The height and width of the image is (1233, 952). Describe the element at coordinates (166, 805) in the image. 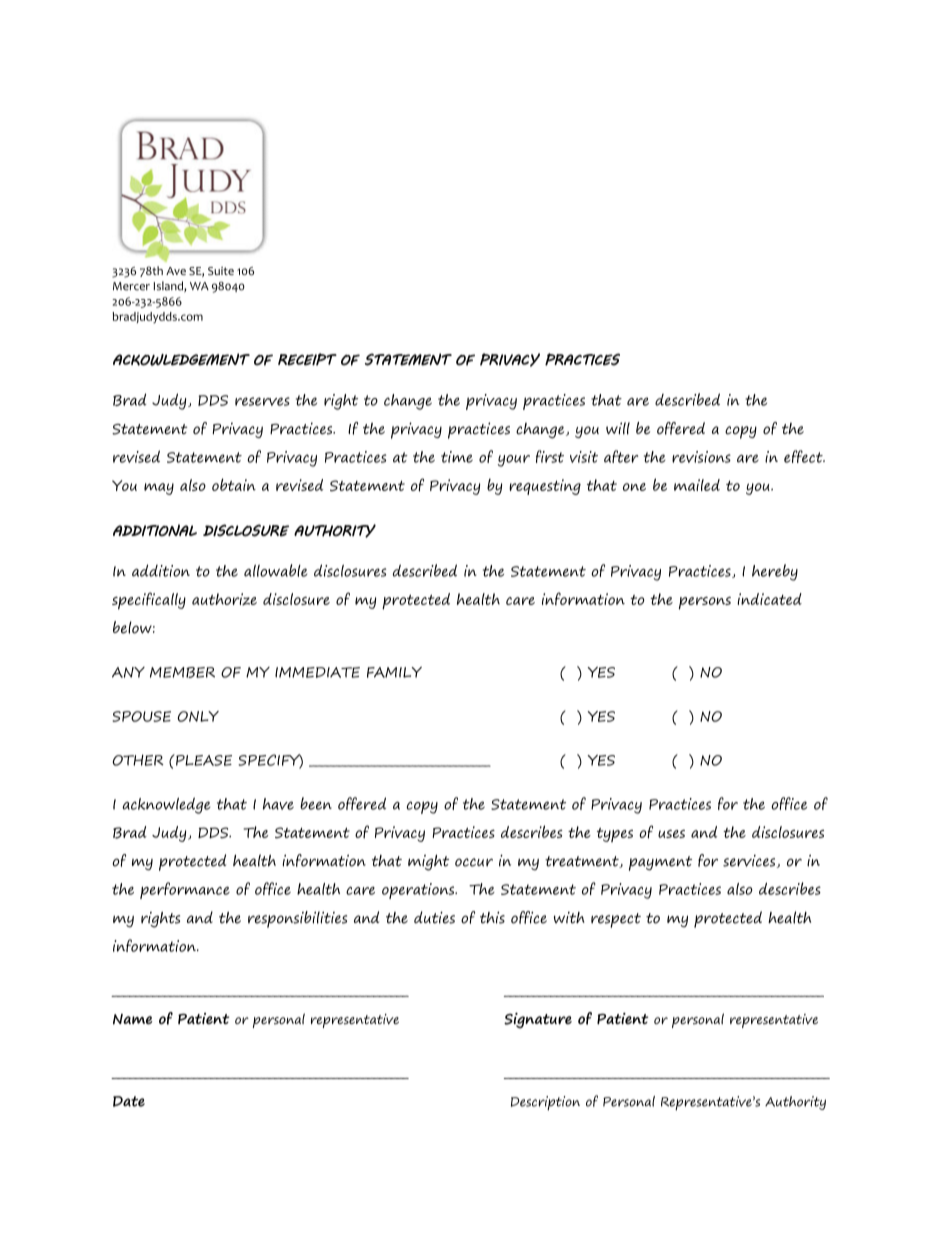

I see `acknowledge` at that location.
